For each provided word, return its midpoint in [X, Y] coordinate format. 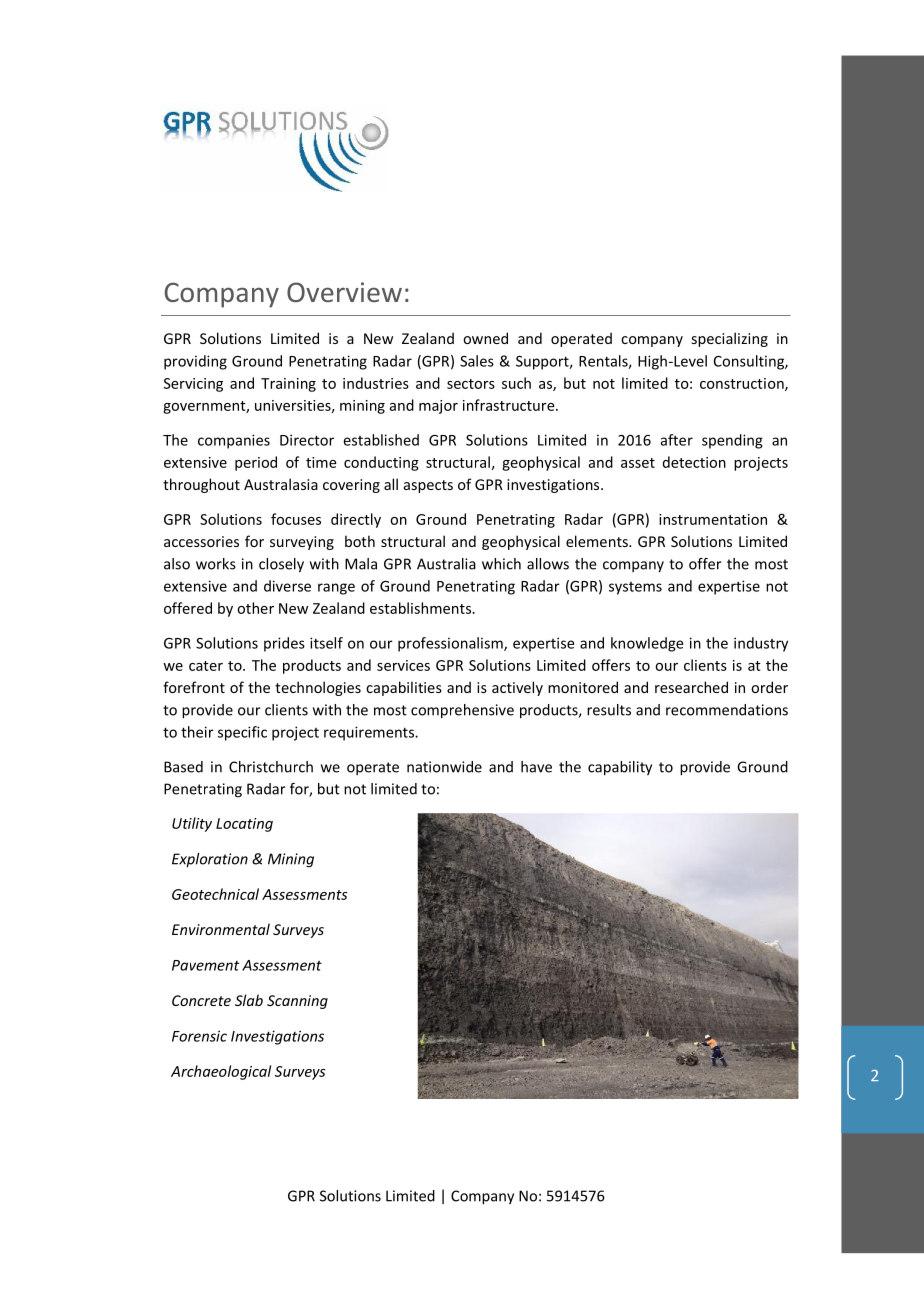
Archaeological [221, 1072]
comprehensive [462, 711]
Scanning [297, 1002]
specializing [730, 339]
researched [691, 687]
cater [206, 666]
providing [195, 362]
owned [485, 338]
